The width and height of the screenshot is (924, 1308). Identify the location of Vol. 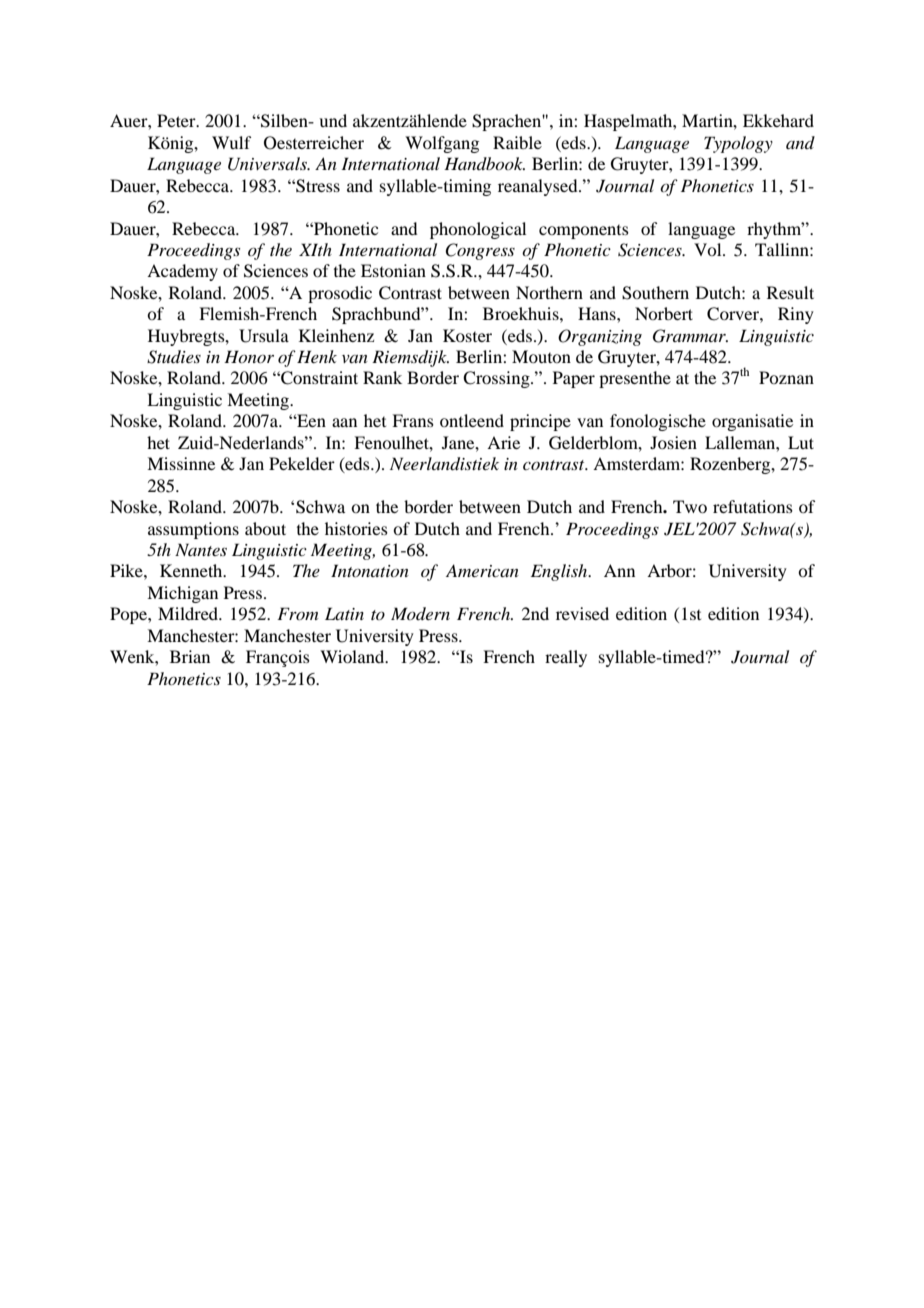
(709, 249).
